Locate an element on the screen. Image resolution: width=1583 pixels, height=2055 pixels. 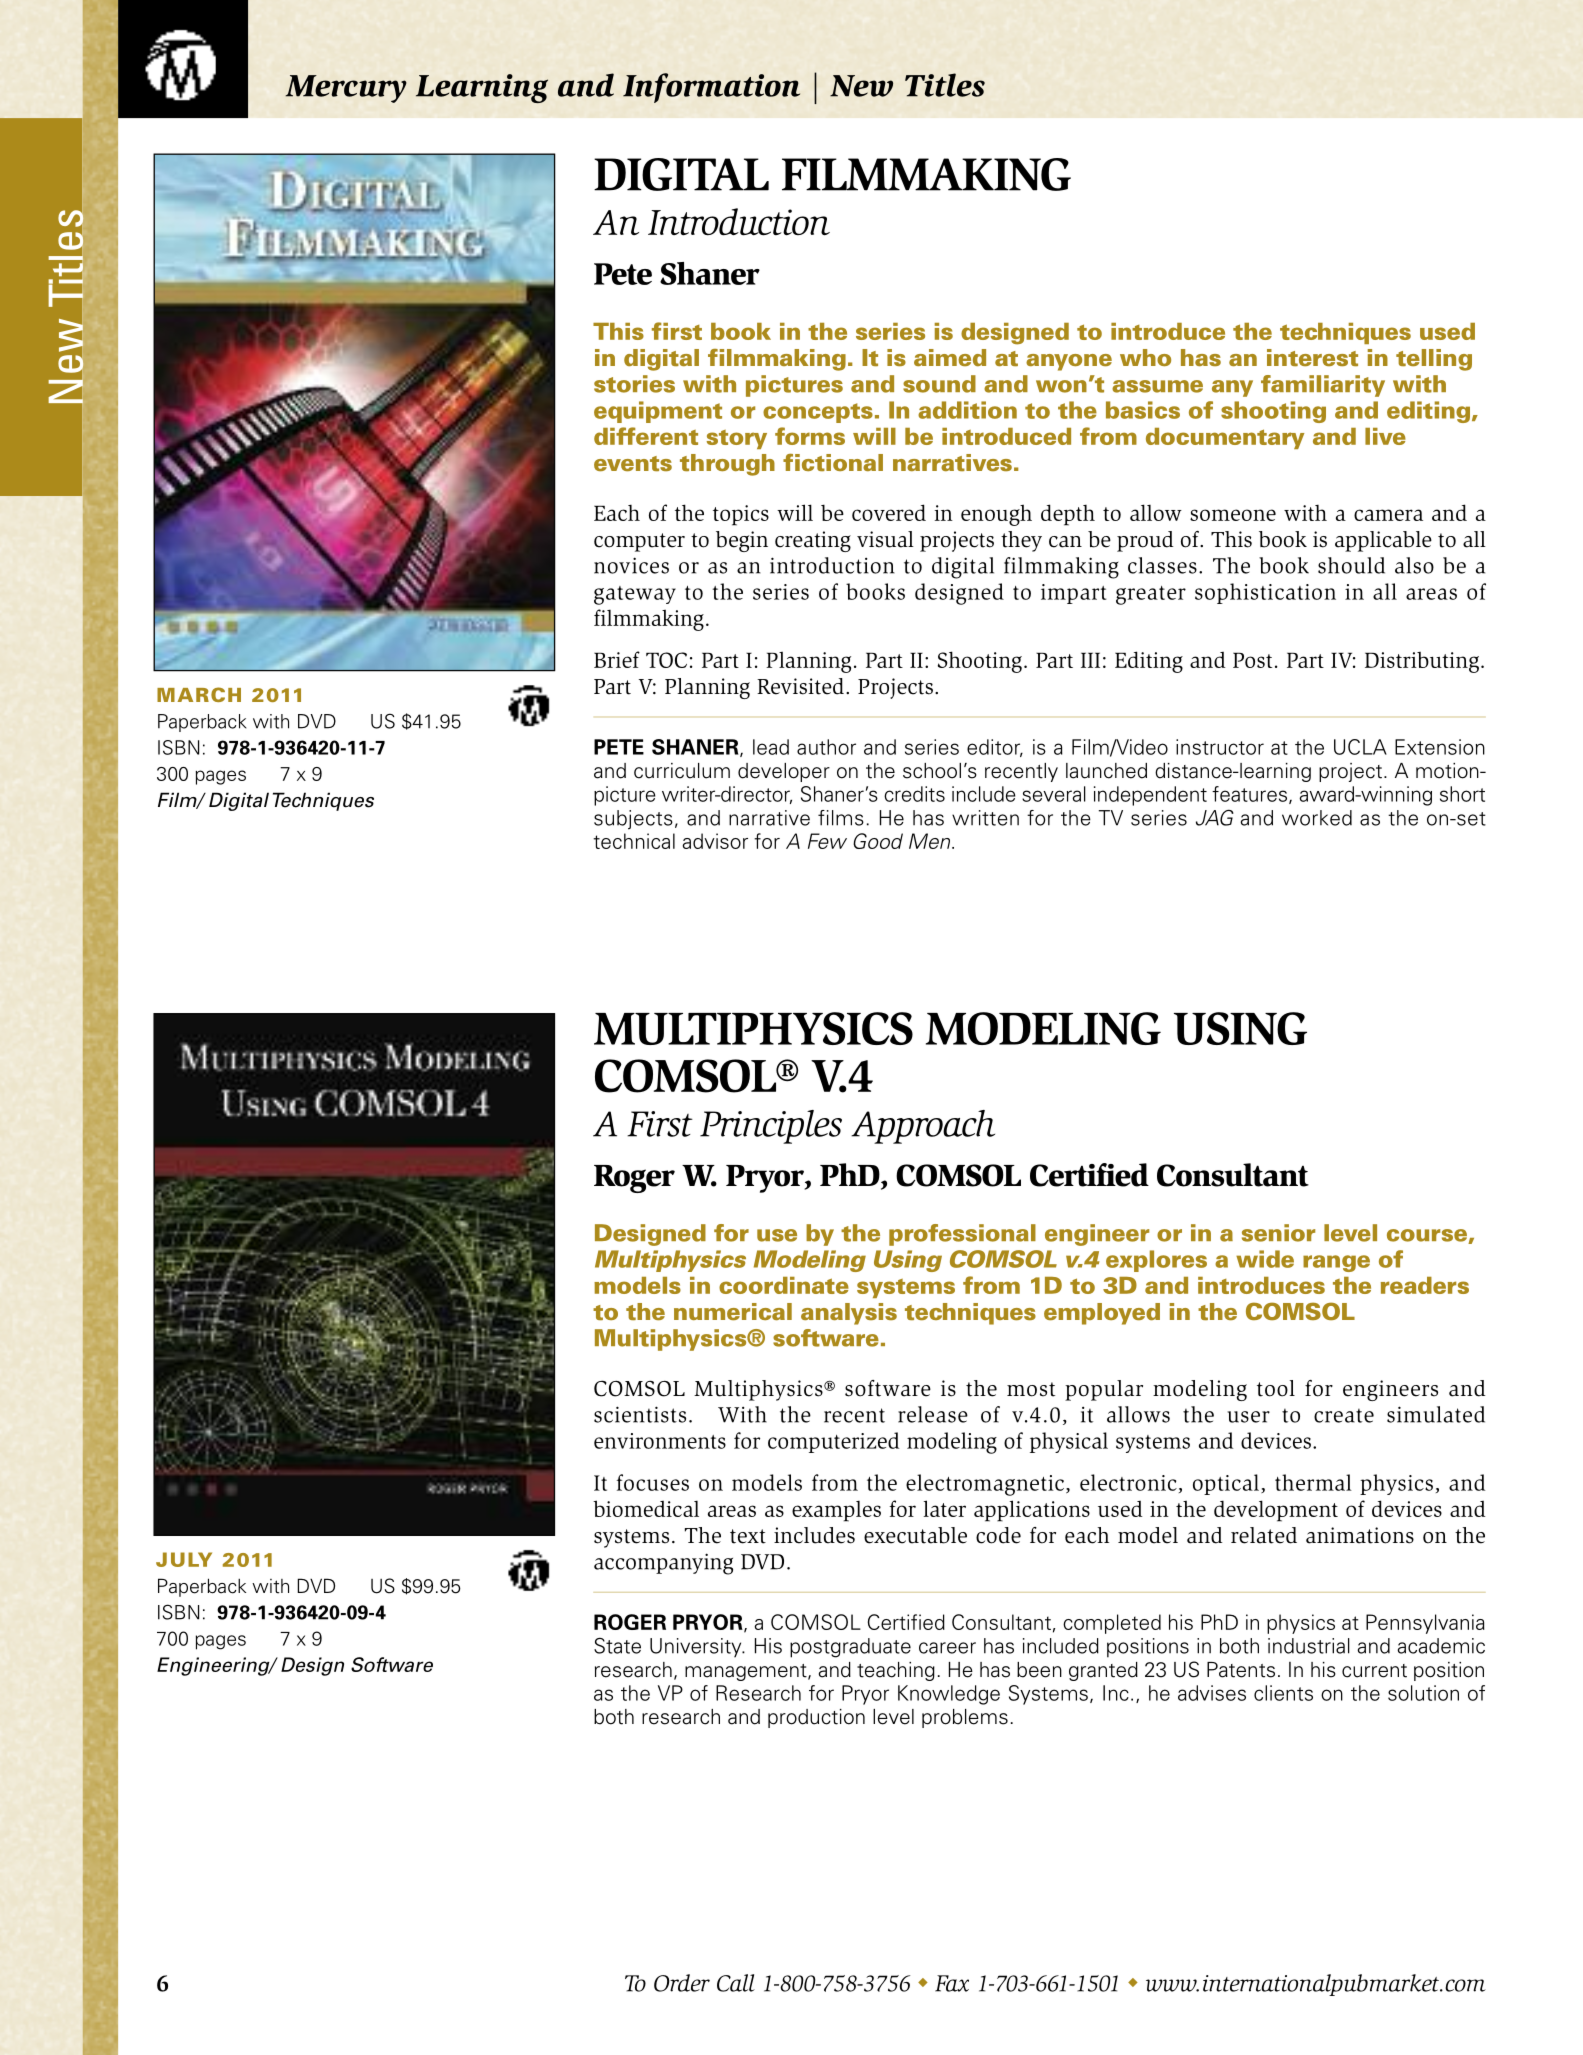
interest is located at coordinates (1312, 358).
